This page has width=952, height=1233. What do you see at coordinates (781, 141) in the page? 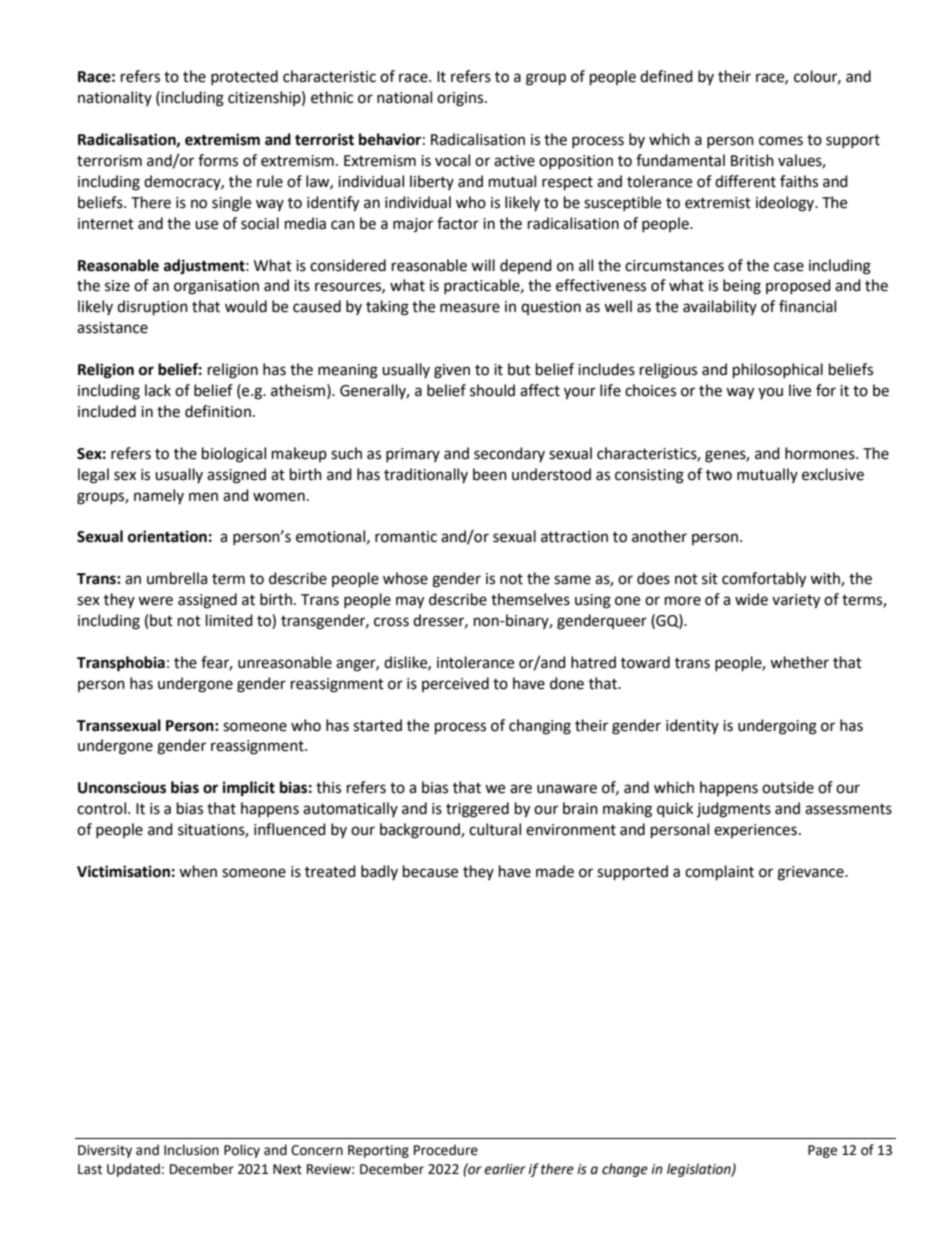
I see `comes` at bounding box center [781, 141].
